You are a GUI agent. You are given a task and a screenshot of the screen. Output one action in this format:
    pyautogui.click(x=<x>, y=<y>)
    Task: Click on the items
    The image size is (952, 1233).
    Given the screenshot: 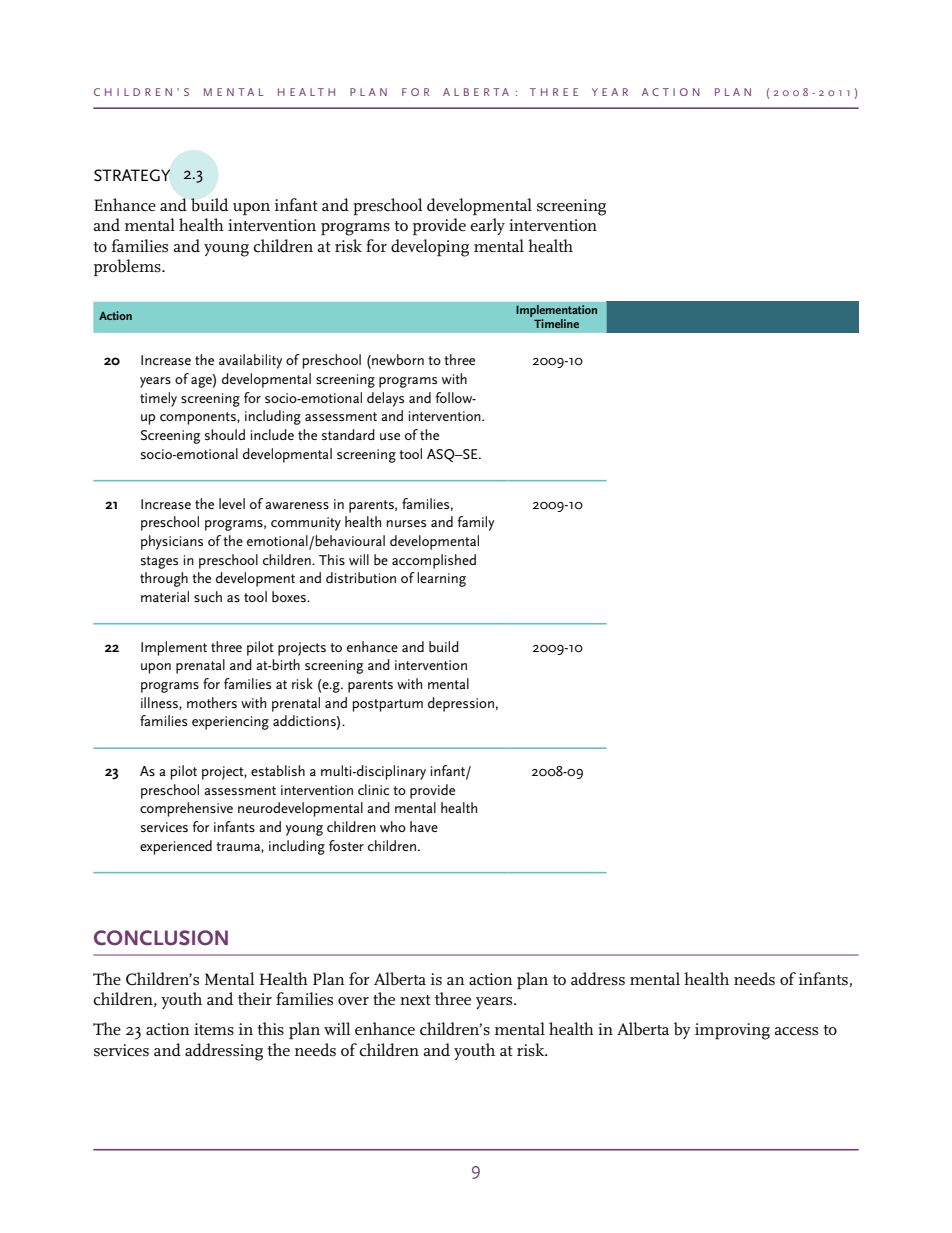 What is the action you would take?
    pyautogui.click(x=214, y=1029)
